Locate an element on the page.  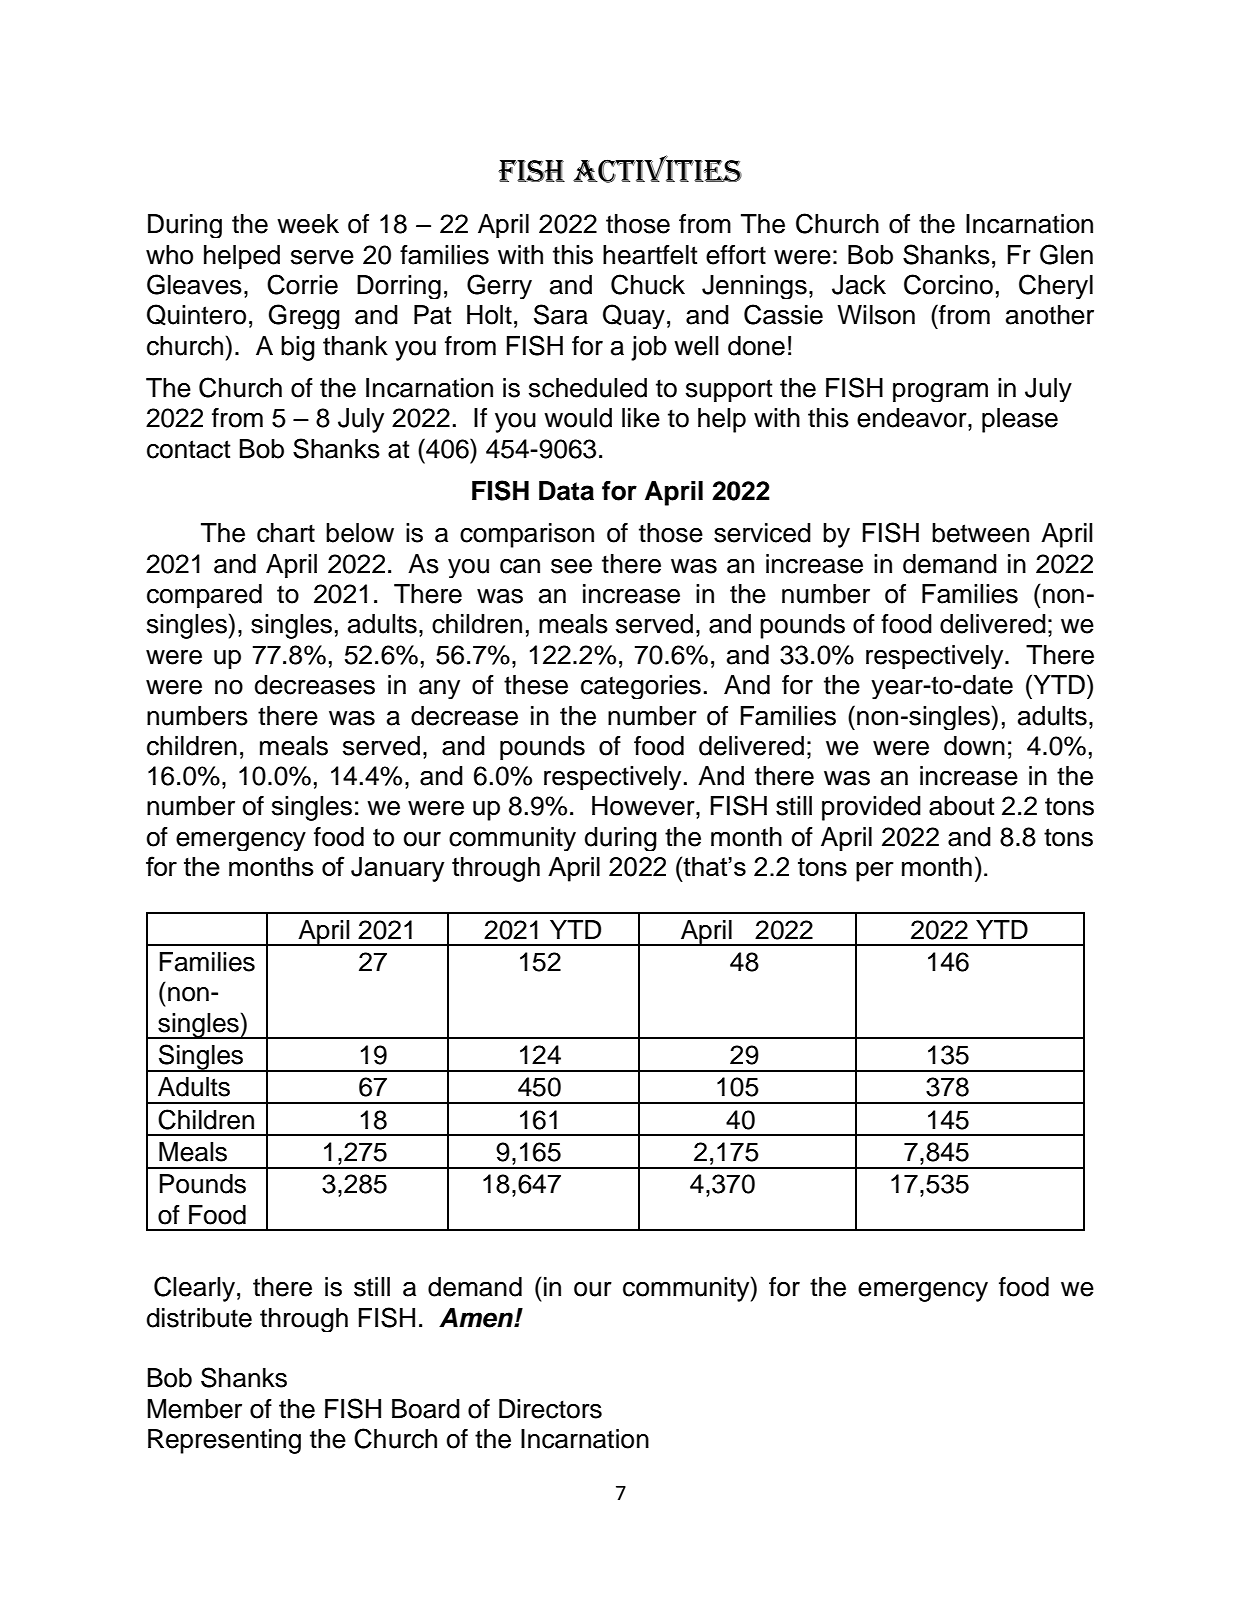
January is located at coordinates (397, 869).
